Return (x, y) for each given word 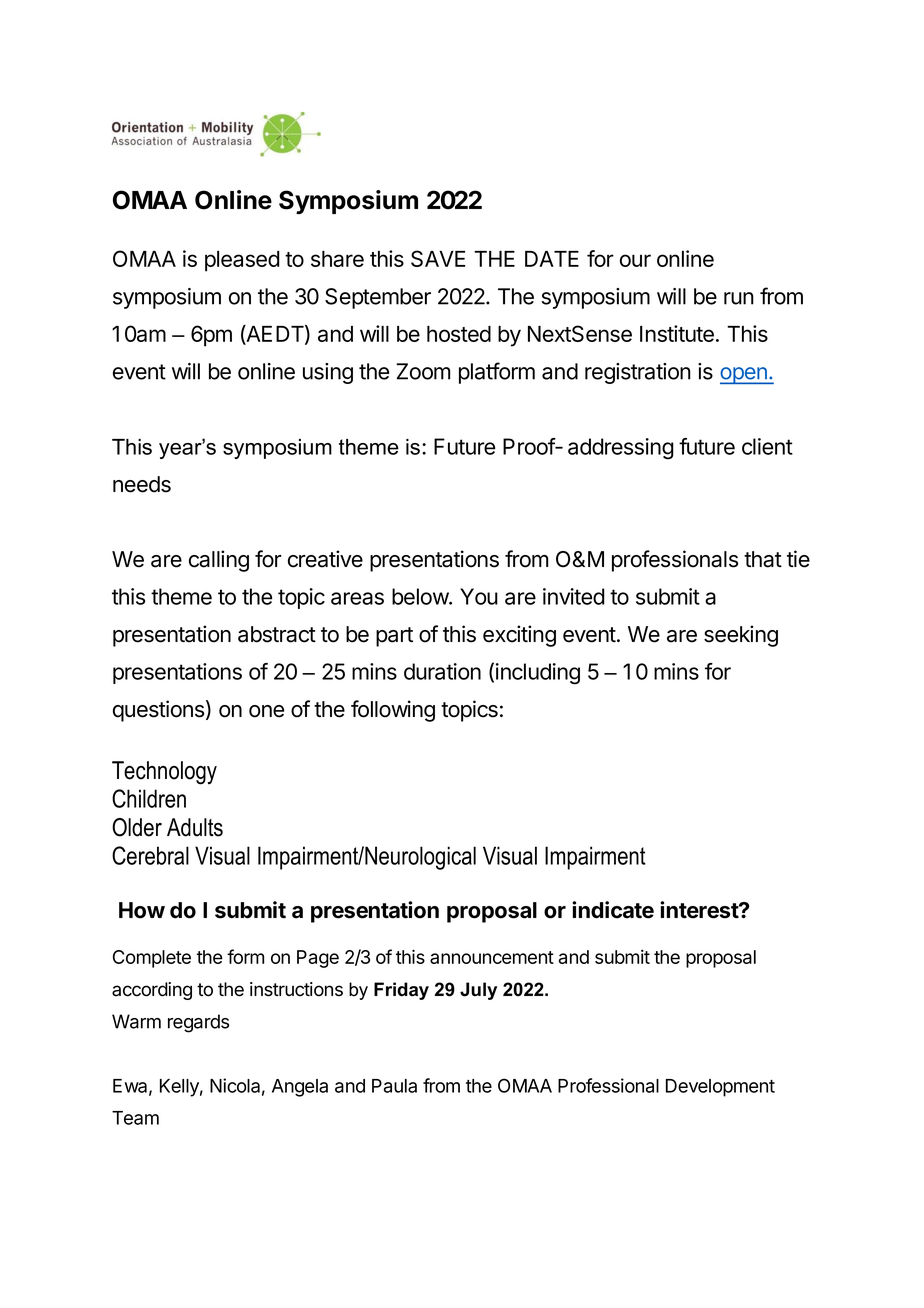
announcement (492, 957)
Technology (164, 773)
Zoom (423, 371)
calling (219, 561)
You (479, 596)
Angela (300, 1088)
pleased (242, 261)
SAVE (438, 258)
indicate (613, 910)
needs (142, 484)
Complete (152, 959)
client (767, 446)
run (739, 298)
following (393, 711)
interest (700, 910)
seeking (741, 636)
